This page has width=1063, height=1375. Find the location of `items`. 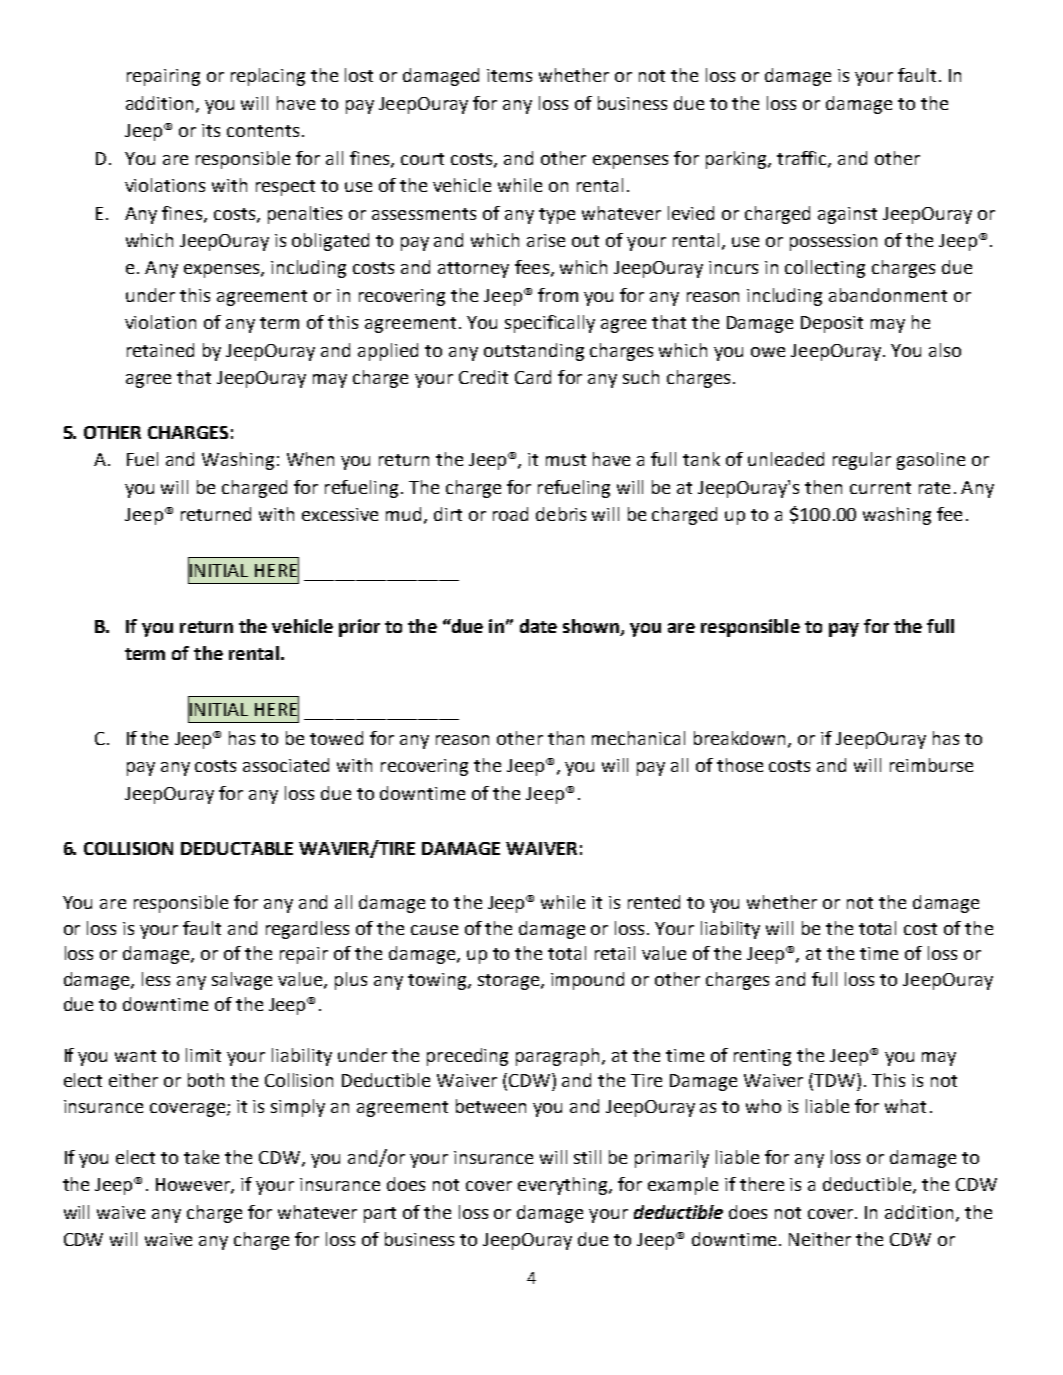

items is located at coordinates (509, 75).
